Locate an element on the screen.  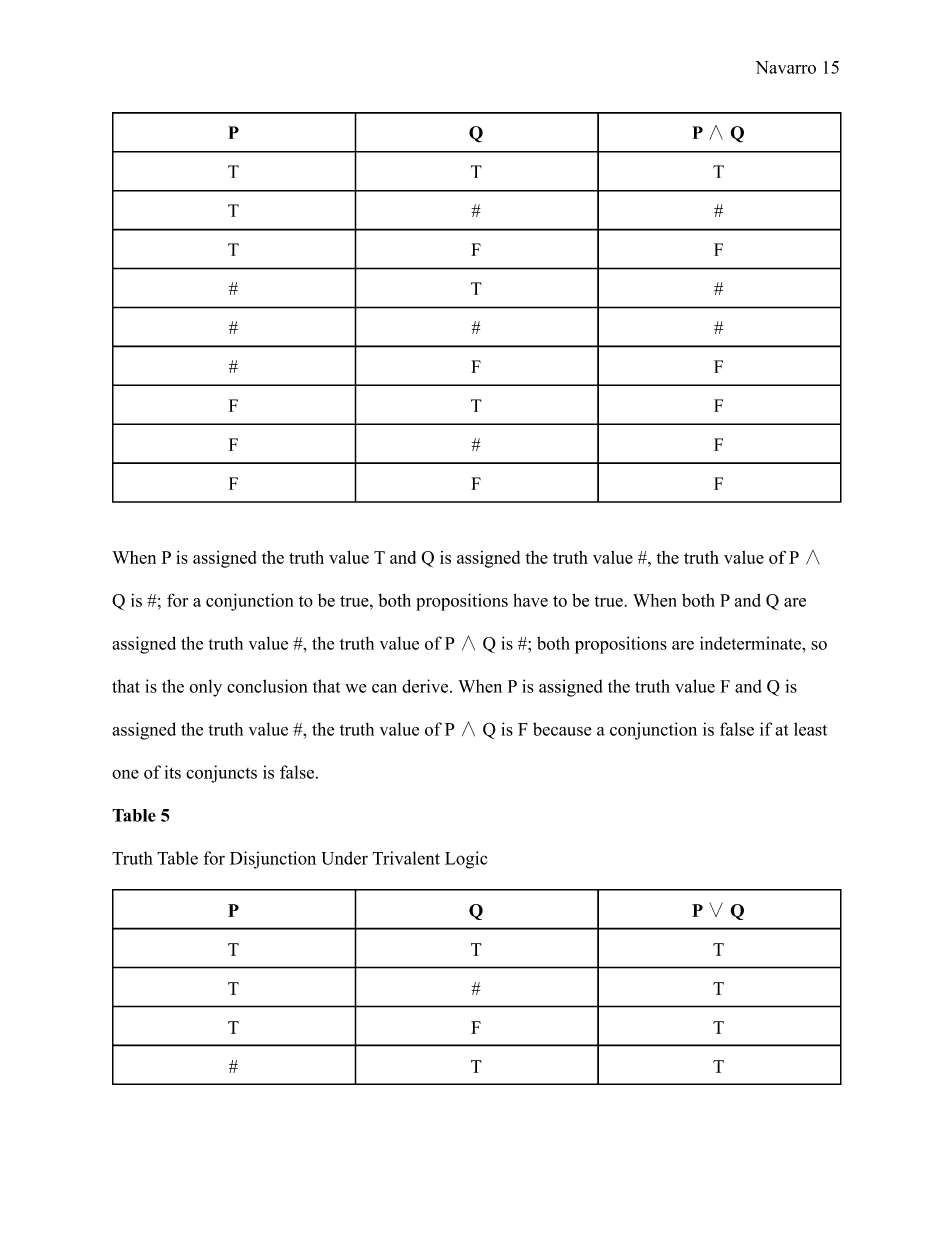
Disjunction is located at coordinates (273, 860).
